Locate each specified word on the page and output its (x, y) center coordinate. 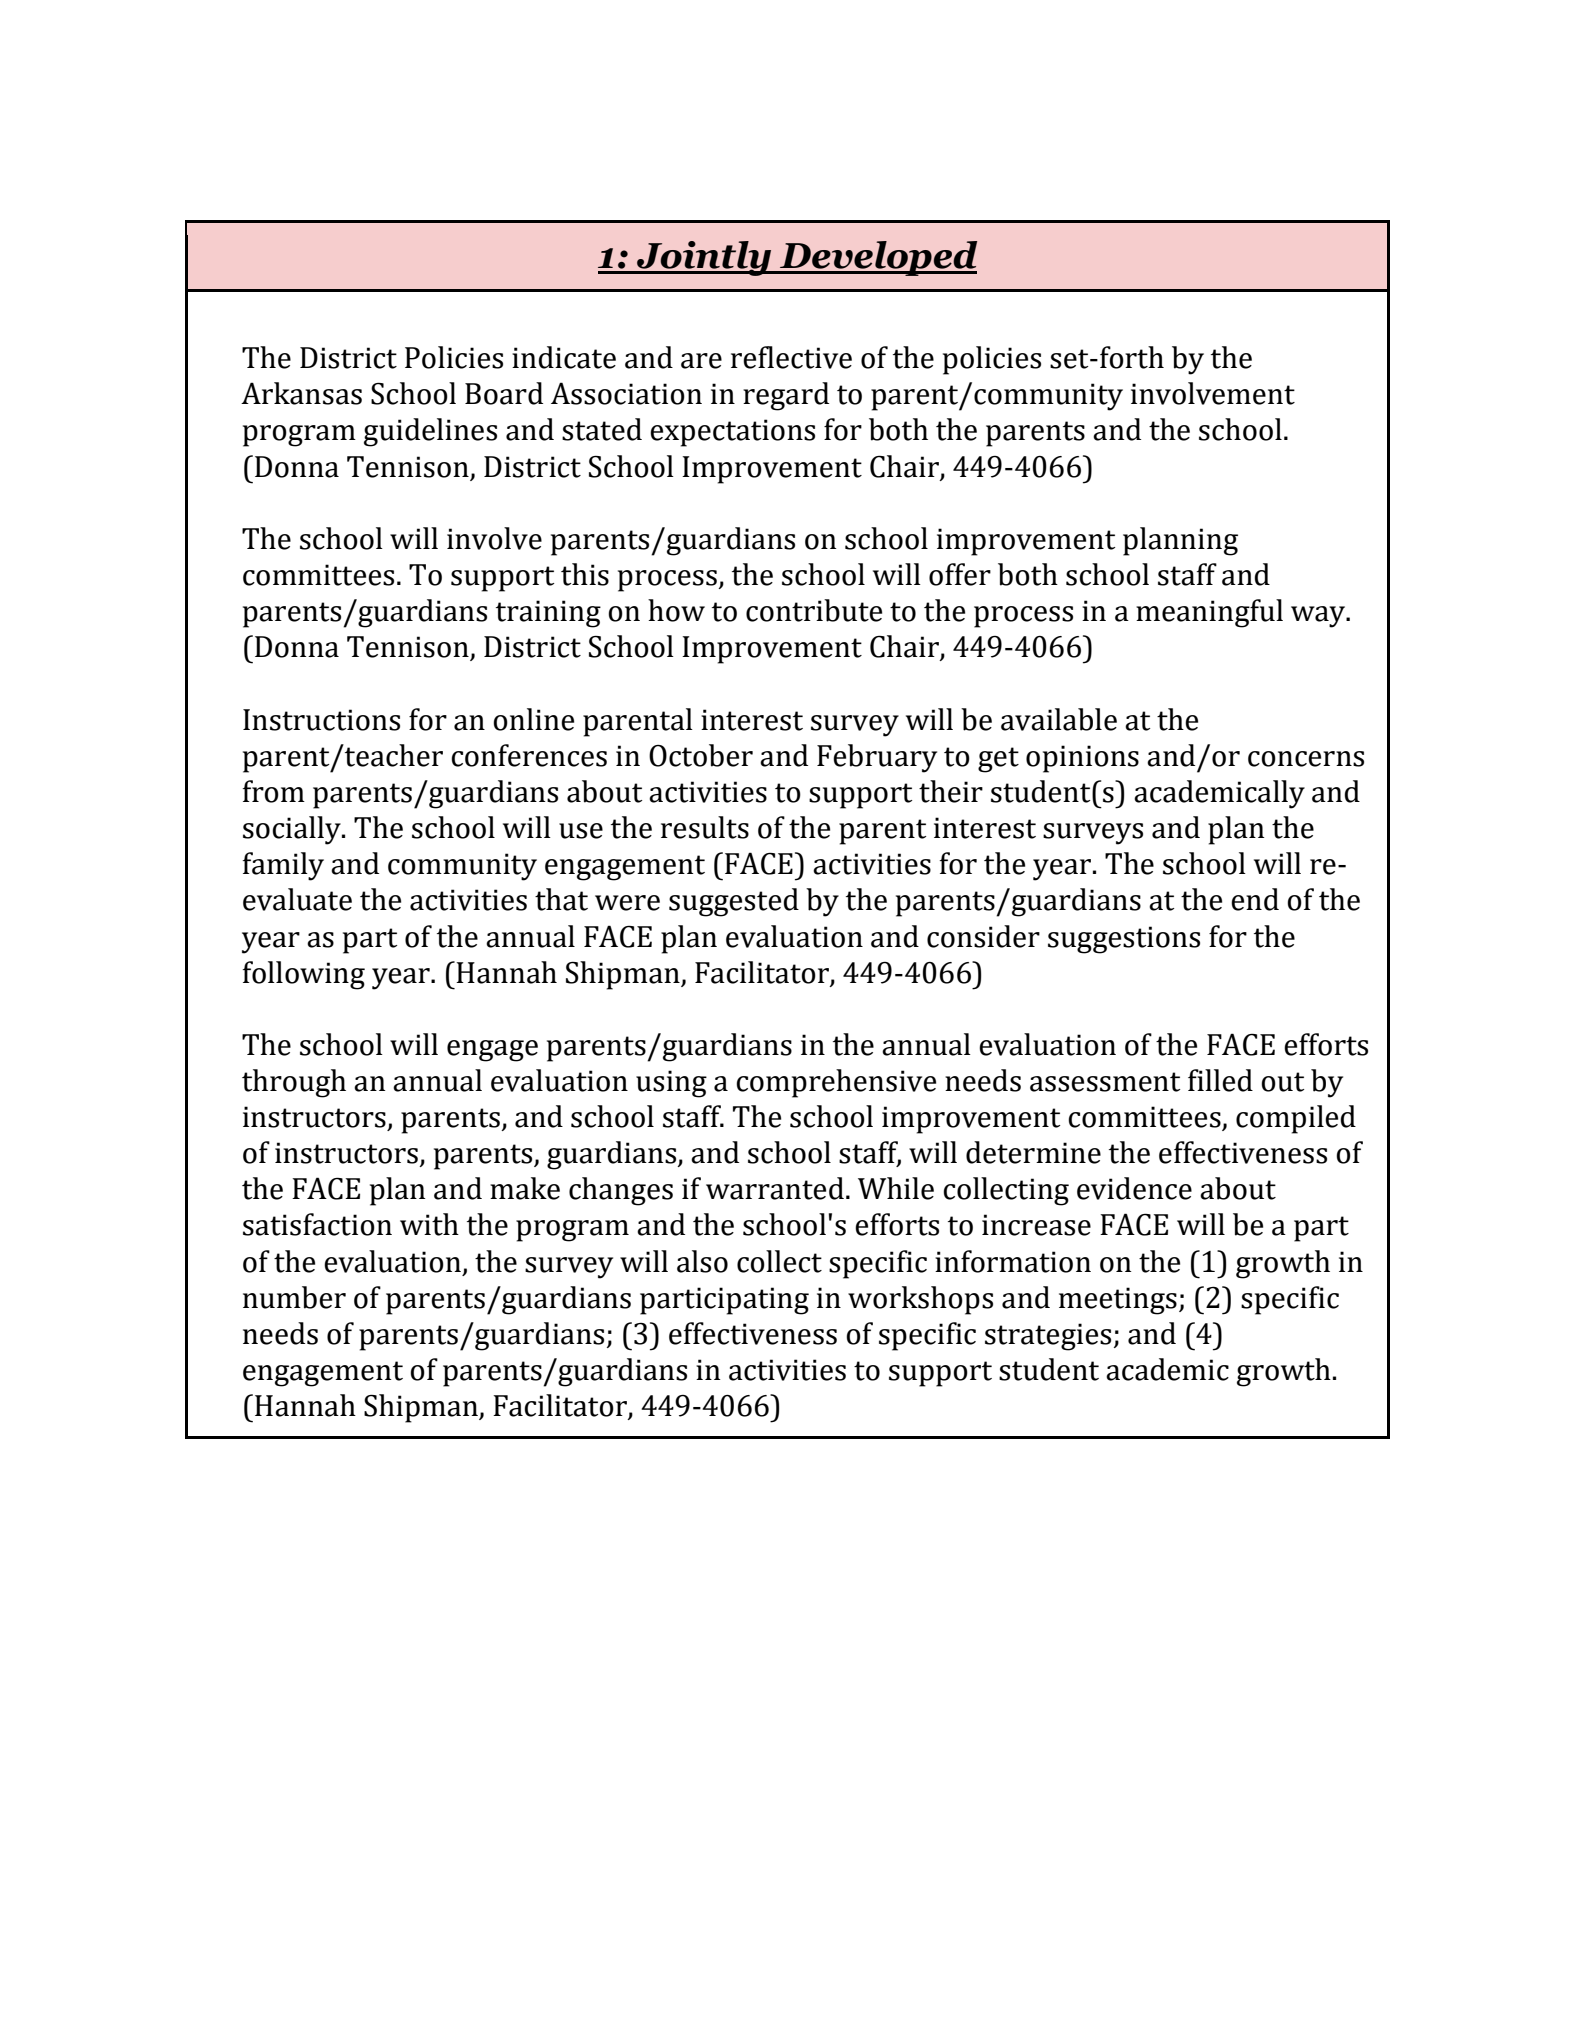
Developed (877, 258)
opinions (1082, 759)
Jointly (704, 258)
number (294, 1297)
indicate (564, 357)
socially (293, 830)
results (705, 827)
